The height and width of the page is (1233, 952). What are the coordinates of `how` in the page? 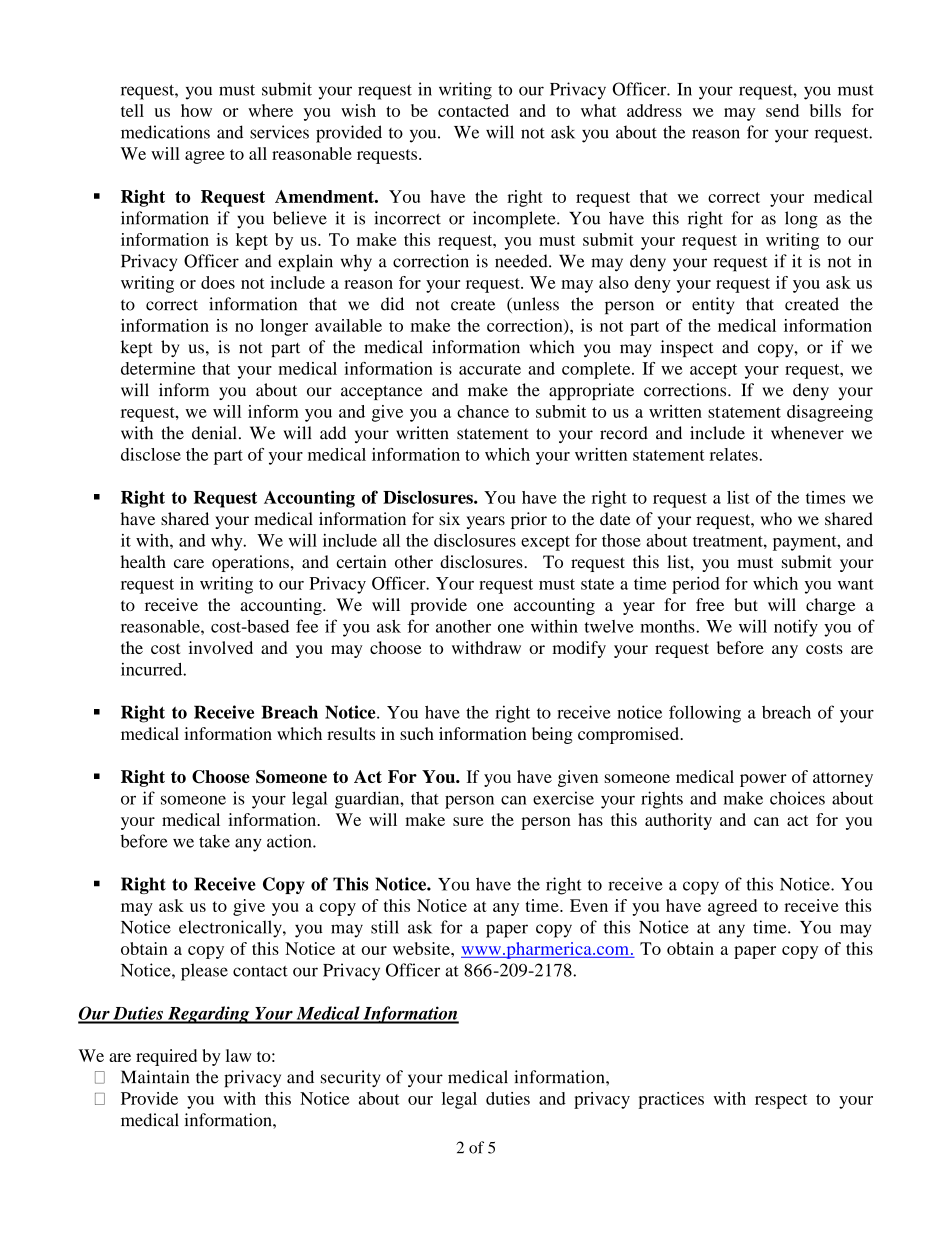 It's located at (196, 110).
